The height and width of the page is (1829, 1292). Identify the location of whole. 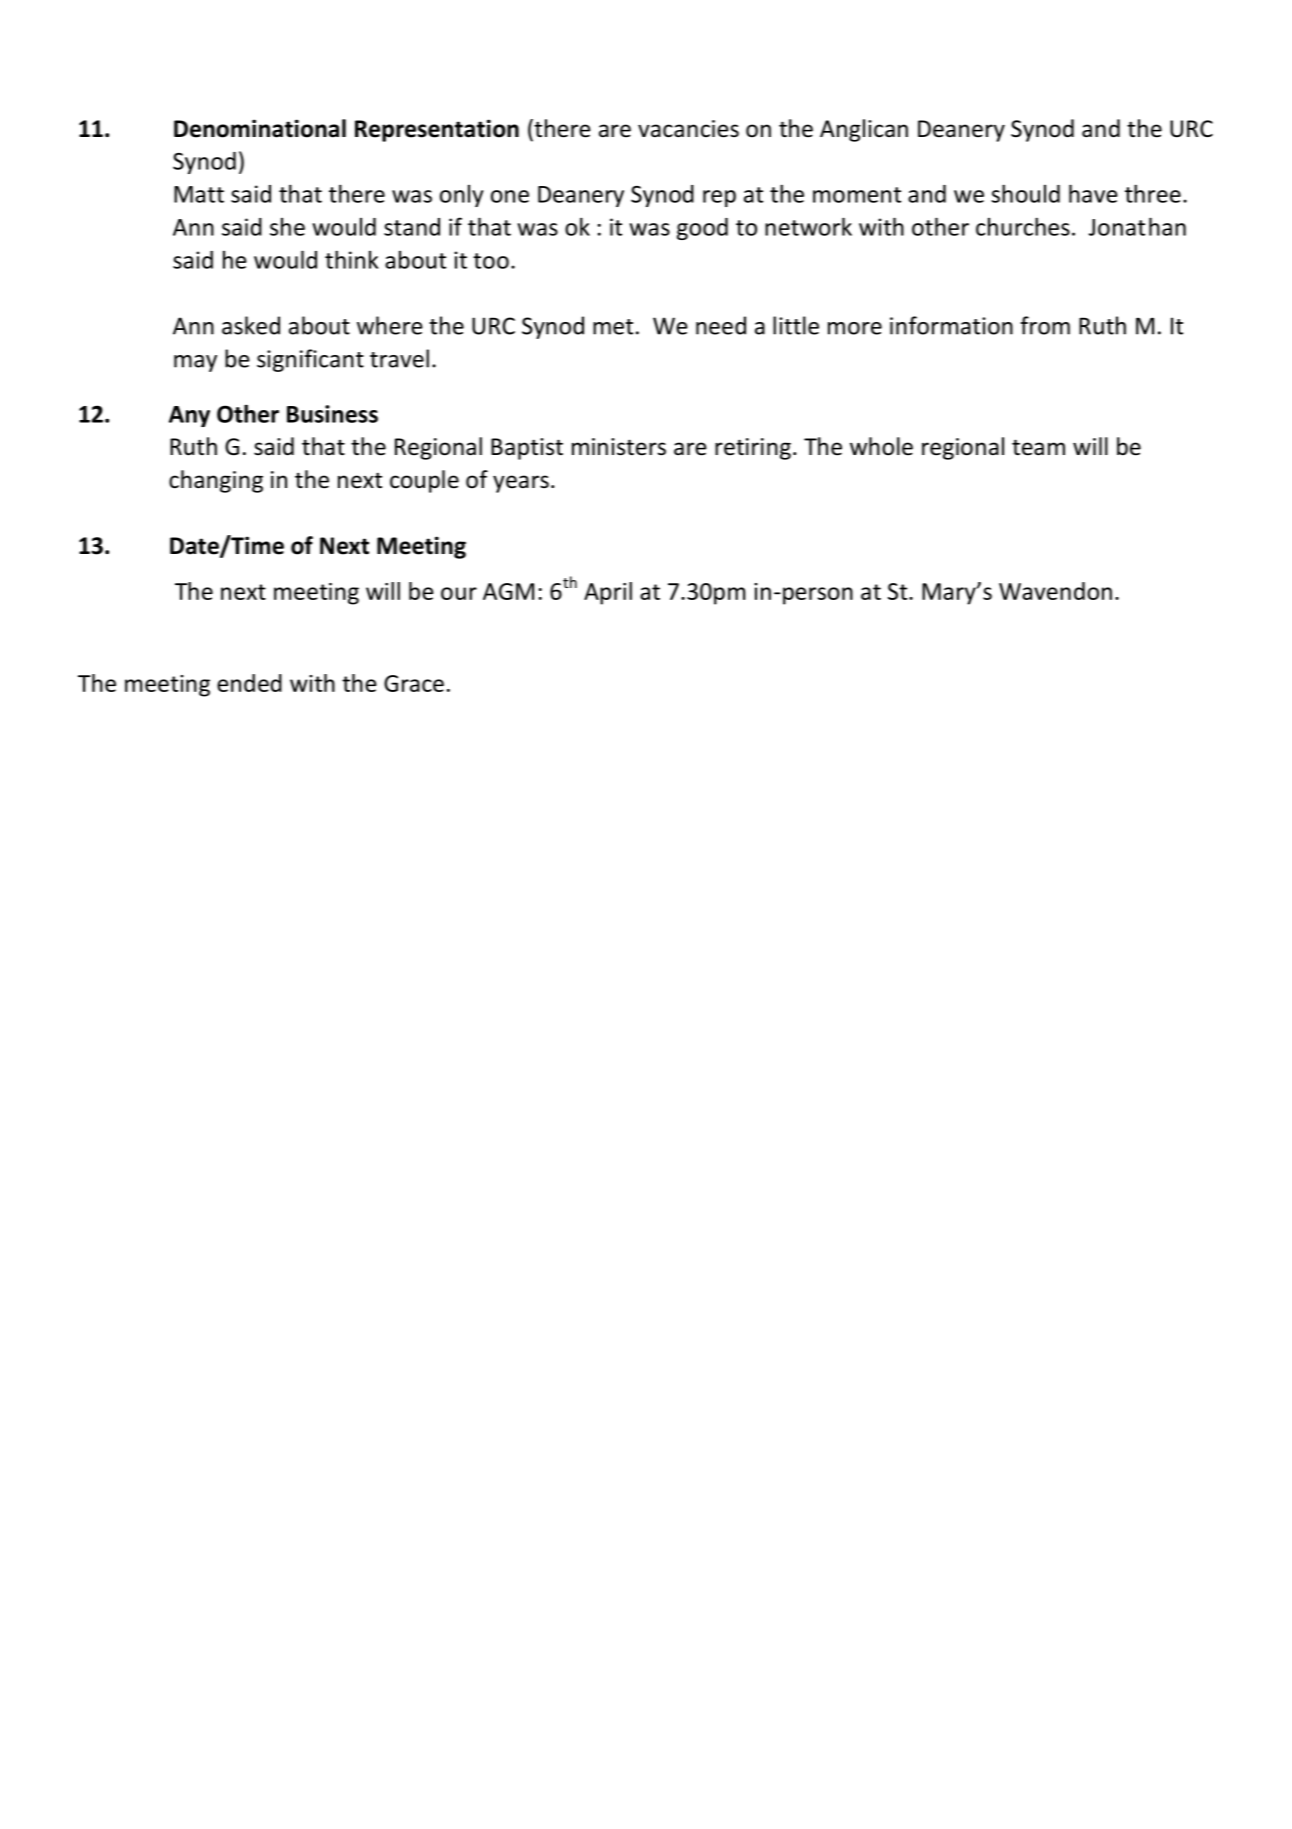
(881, 446).
